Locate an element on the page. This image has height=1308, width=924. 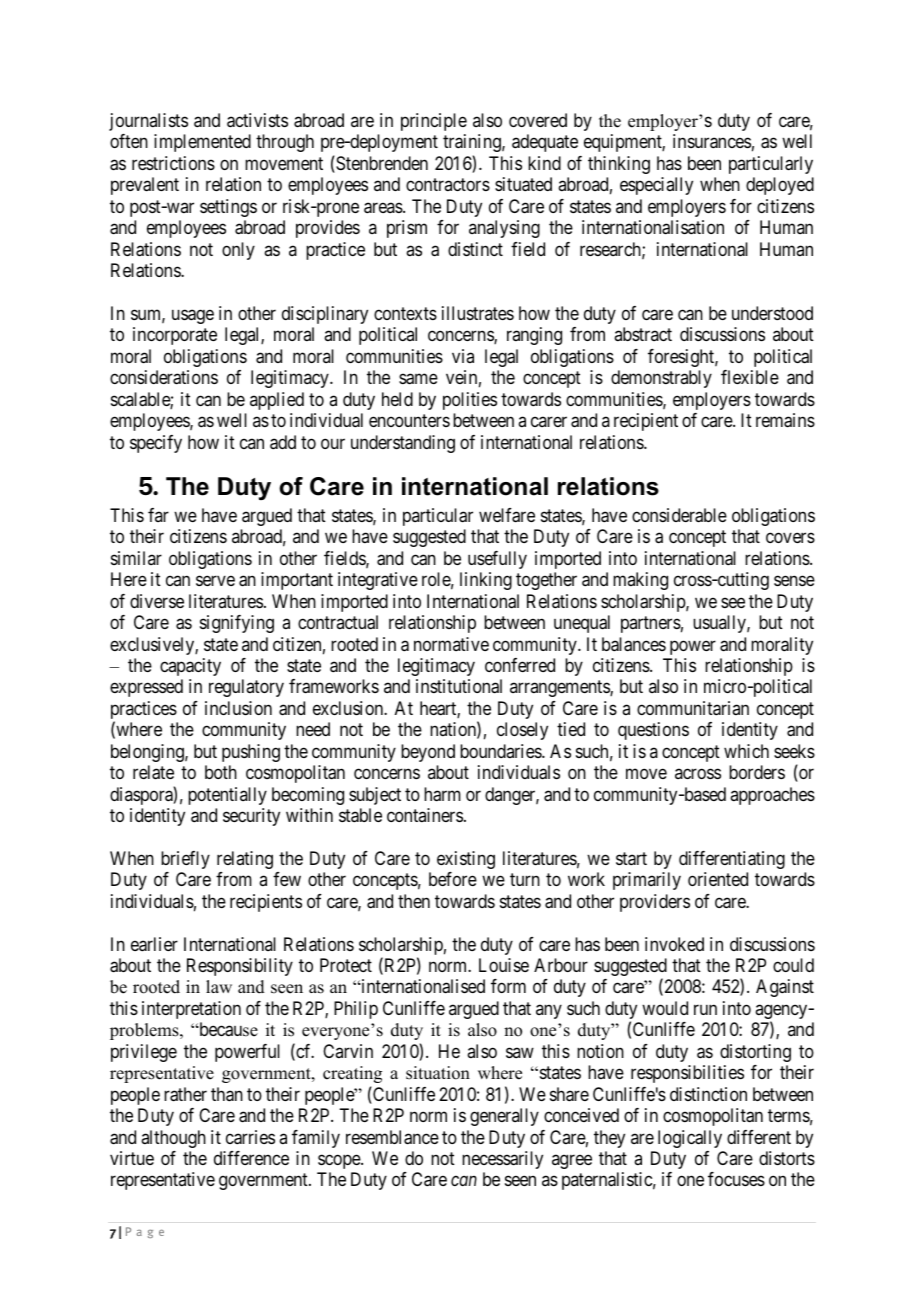
necessarily is located at coordinates (502, 1160).
